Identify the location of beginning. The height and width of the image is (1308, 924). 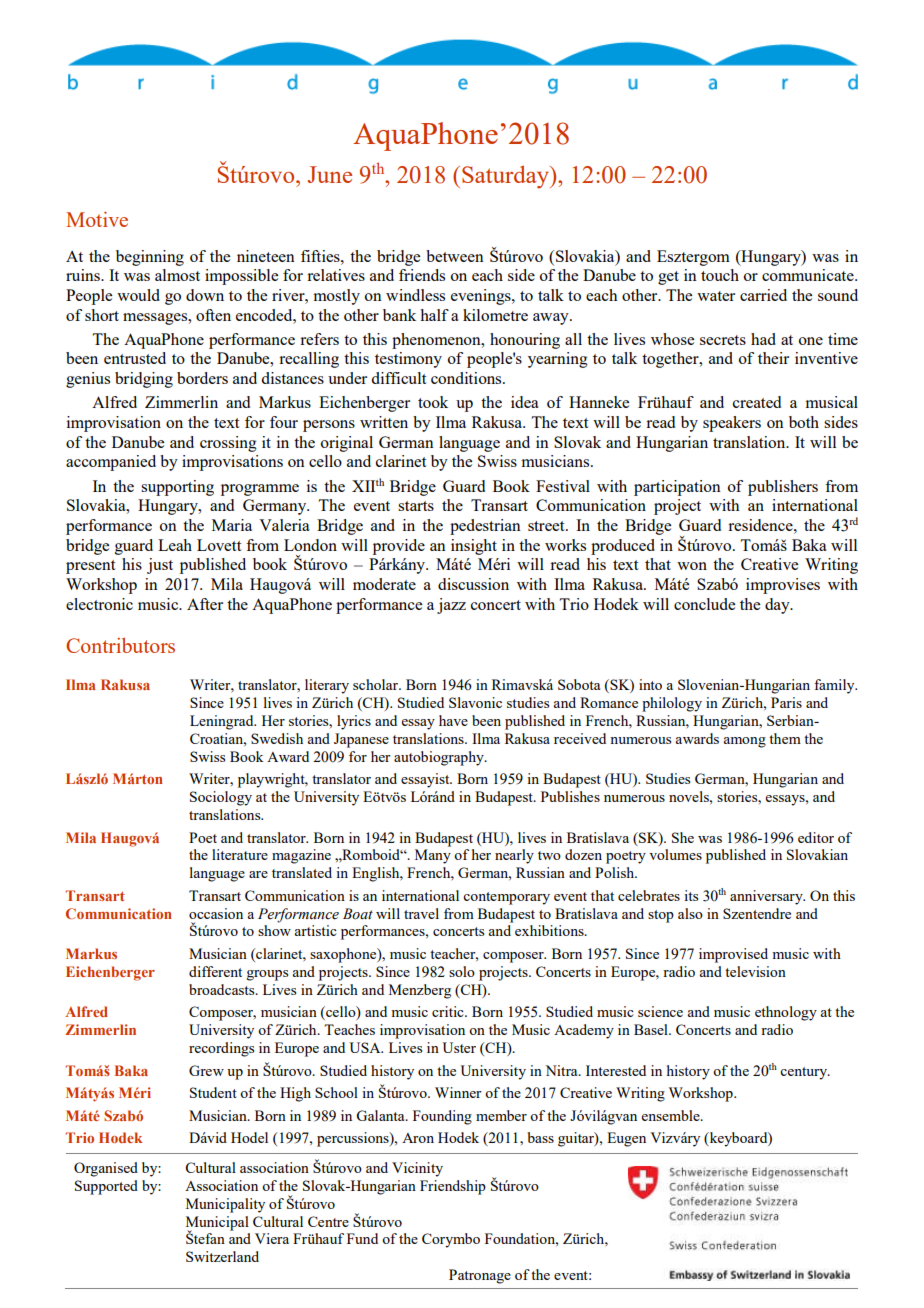
(150, 258).
